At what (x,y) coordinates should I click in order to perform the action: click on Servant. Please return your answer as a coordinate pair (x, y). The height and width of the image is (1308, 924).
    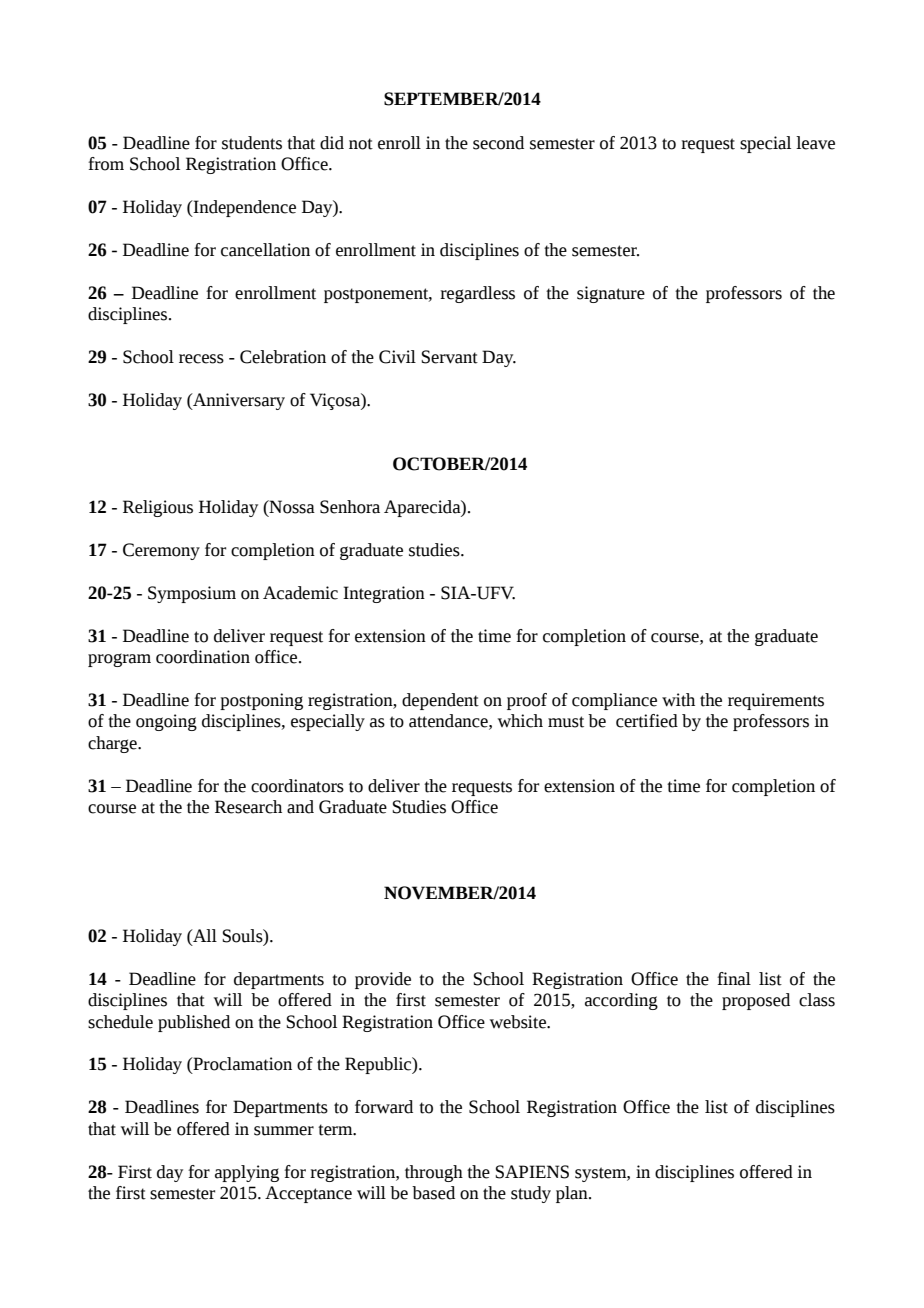
    Looking at the image, I should click on (449, 357).
